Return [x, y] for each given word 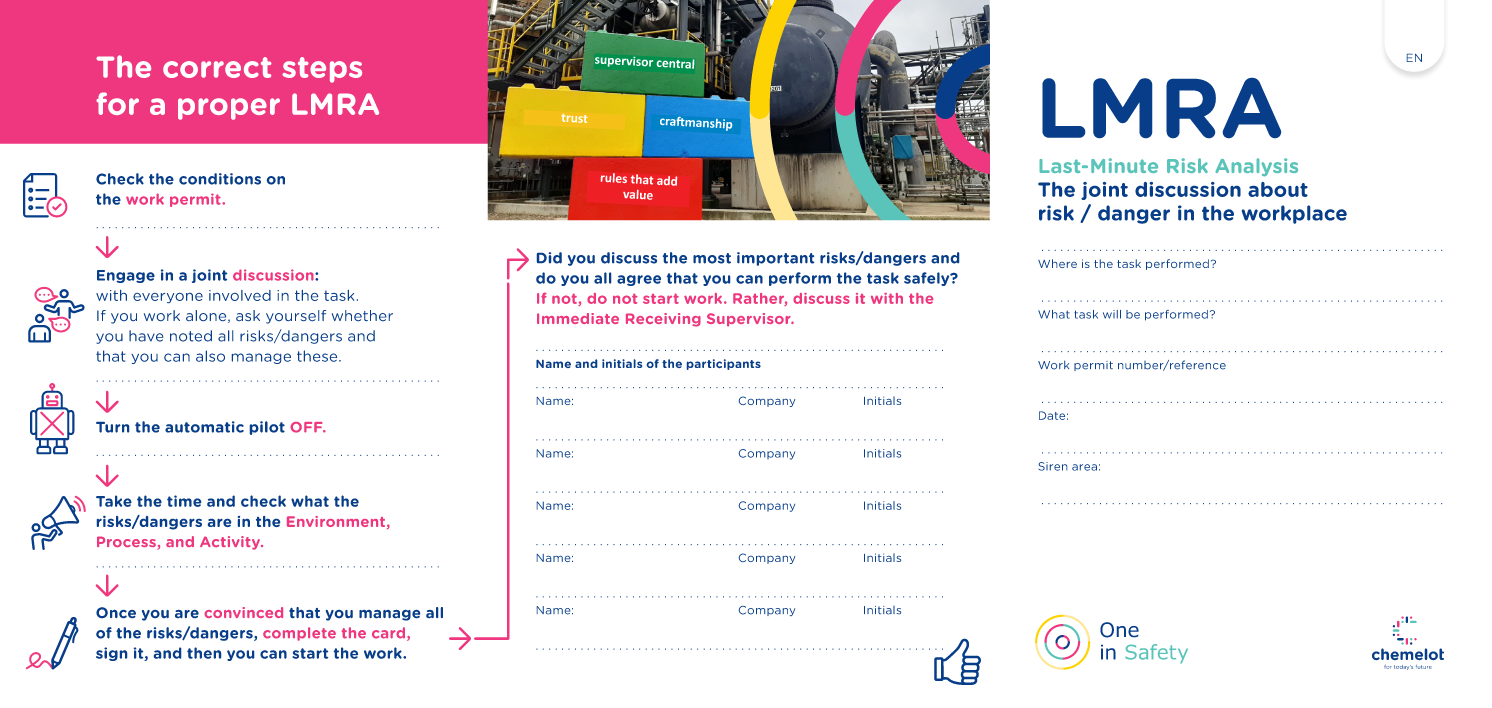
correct [217, 67]
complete [299, 634]
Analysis [1256, 167]
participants [724, 364]
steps [322, 70]
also [210, 356]
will [1112, 314]
